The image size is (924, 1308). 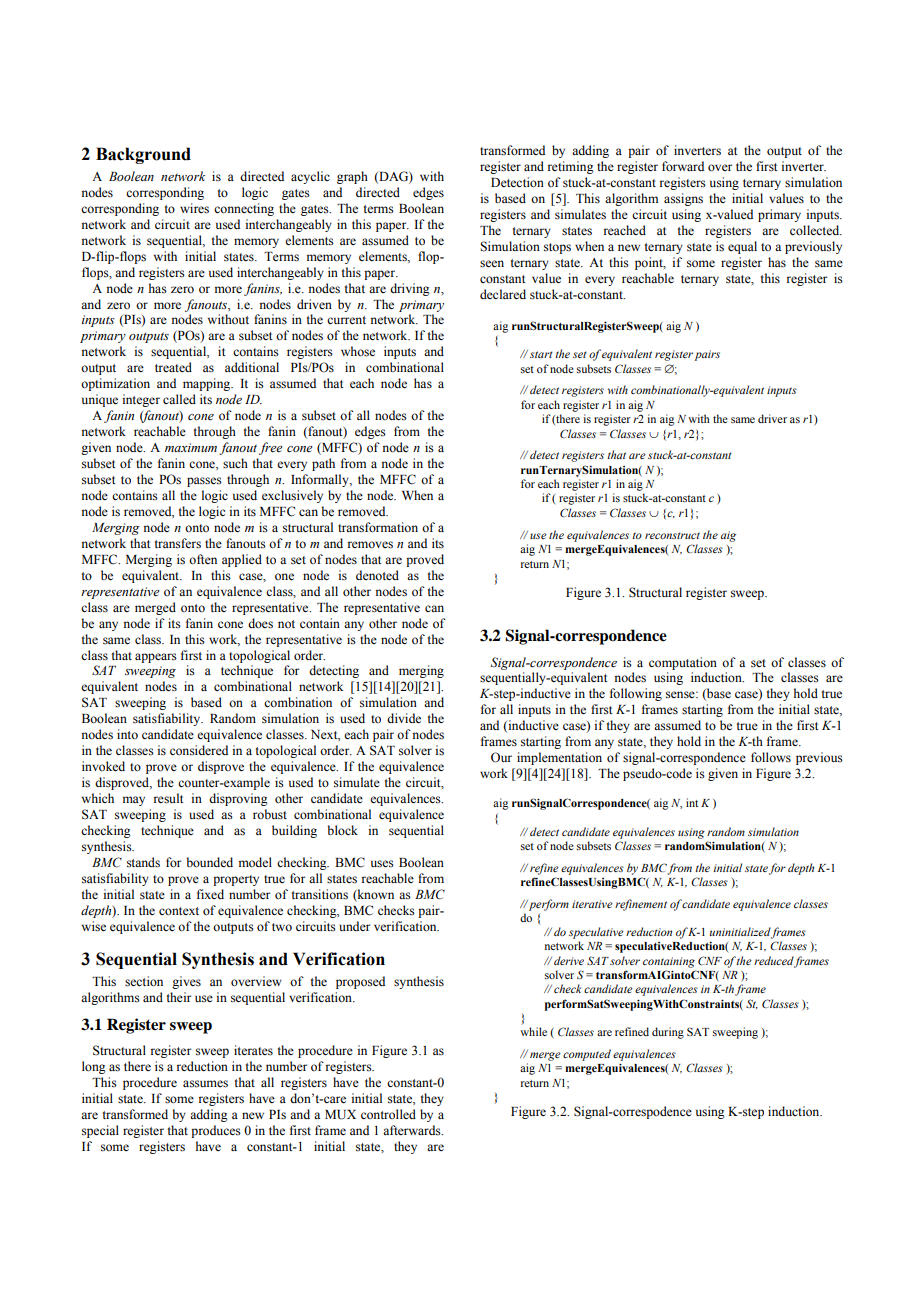 What do you see at coordinates (672, 535) in the image?
I see `reconstruct` at bounding box center [672, 535].
